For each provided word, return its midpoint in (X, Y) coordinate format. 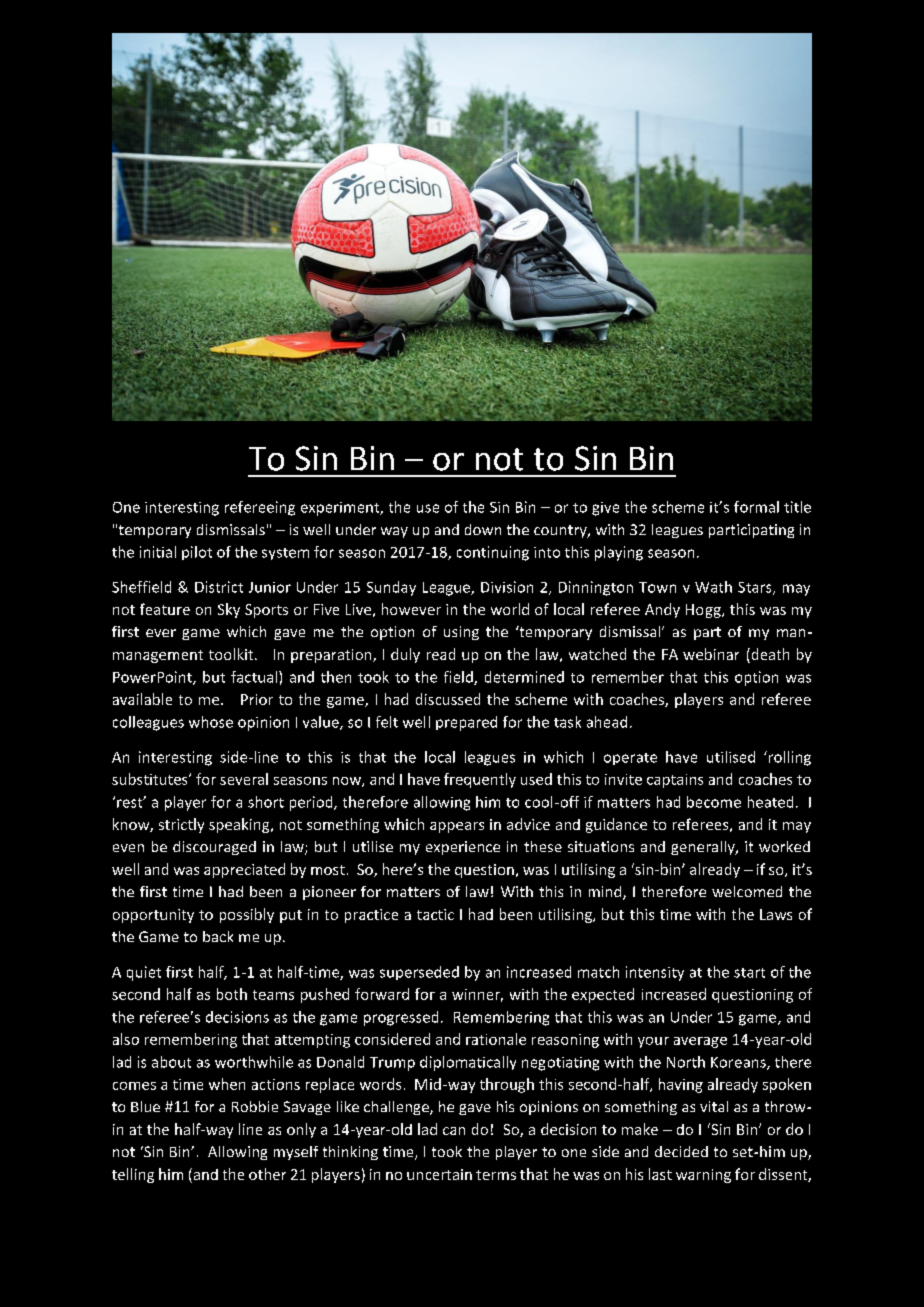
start (749, 973)
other (267, 1174)
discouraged (214, 848)
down (483, 529)
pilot (197, 553)
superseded (419, 973)
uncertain (439, 1174)
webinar (711, 654)
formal (756, 507)
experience (463, 848)
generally (704, 848)
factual (254, 677)
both (232, 994)
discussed (448, 699)
